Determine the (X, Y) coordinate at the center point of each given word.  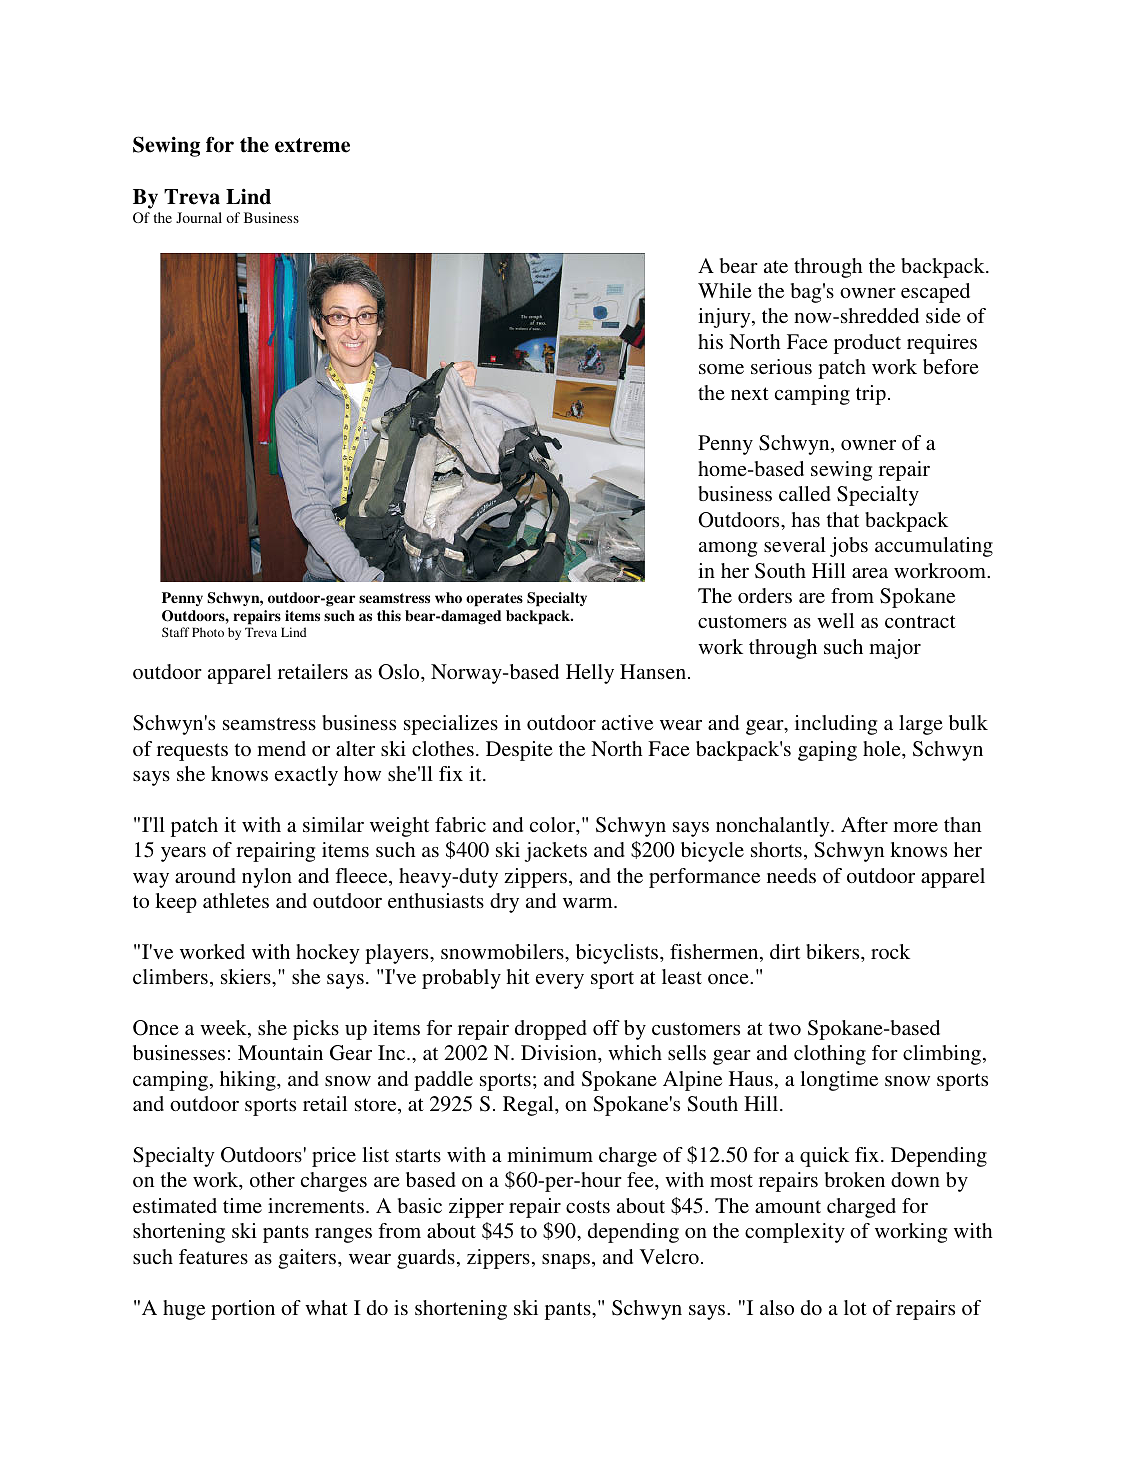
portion (243, 1310)
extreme (312, 145)
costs (588, 1206)
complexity (795, 1233)
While (725, 290)
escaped (935, 293)
